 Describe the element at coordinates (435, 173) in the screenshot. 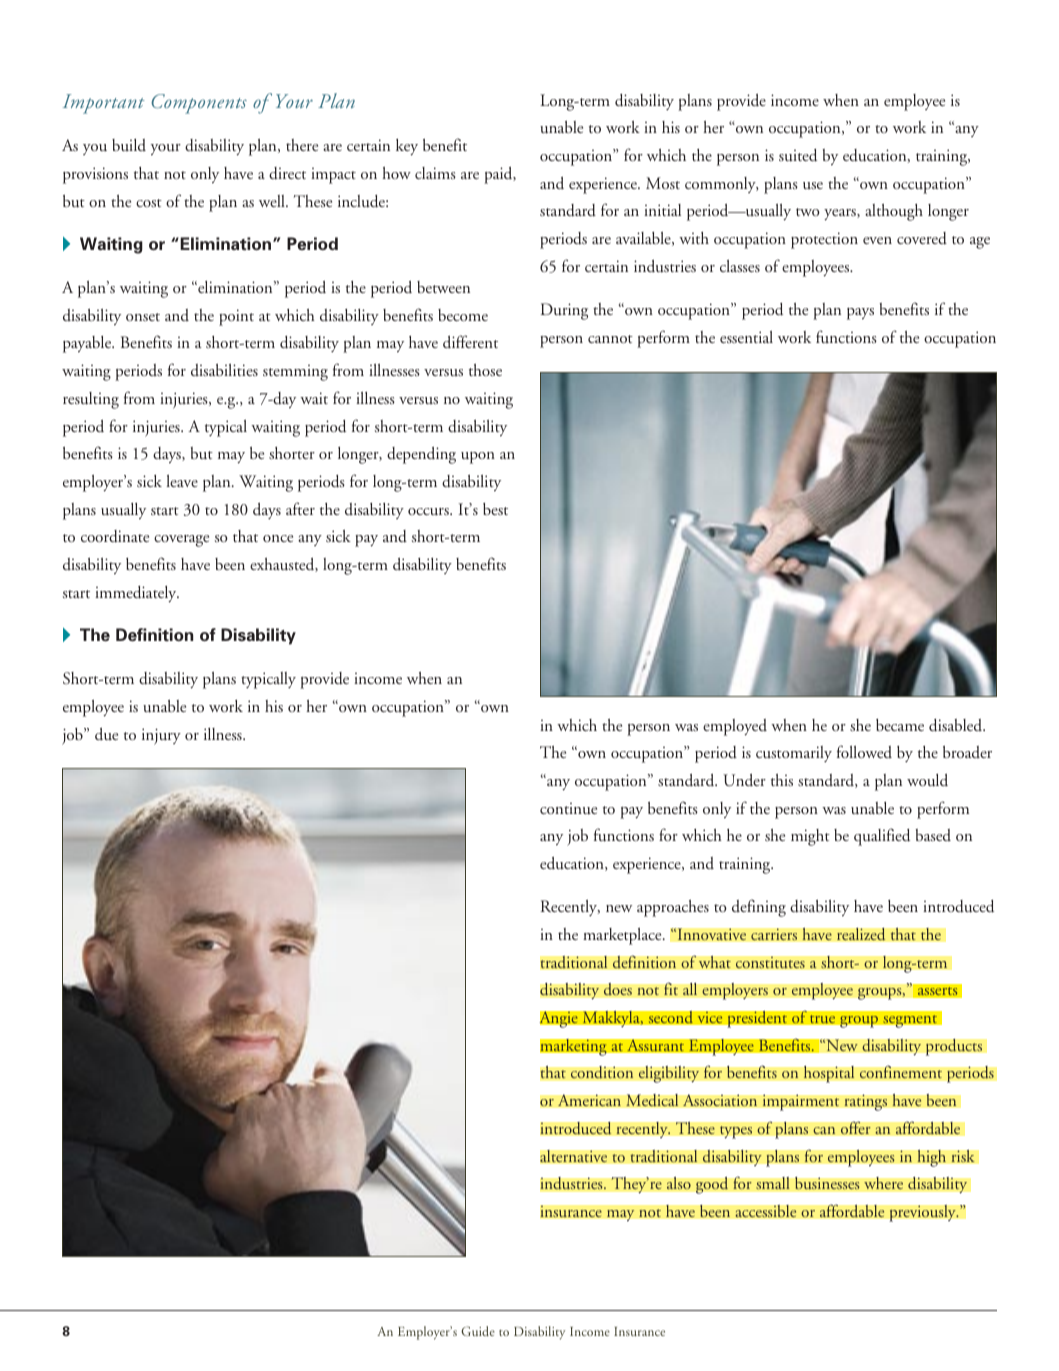

I see `claims` at that location.
